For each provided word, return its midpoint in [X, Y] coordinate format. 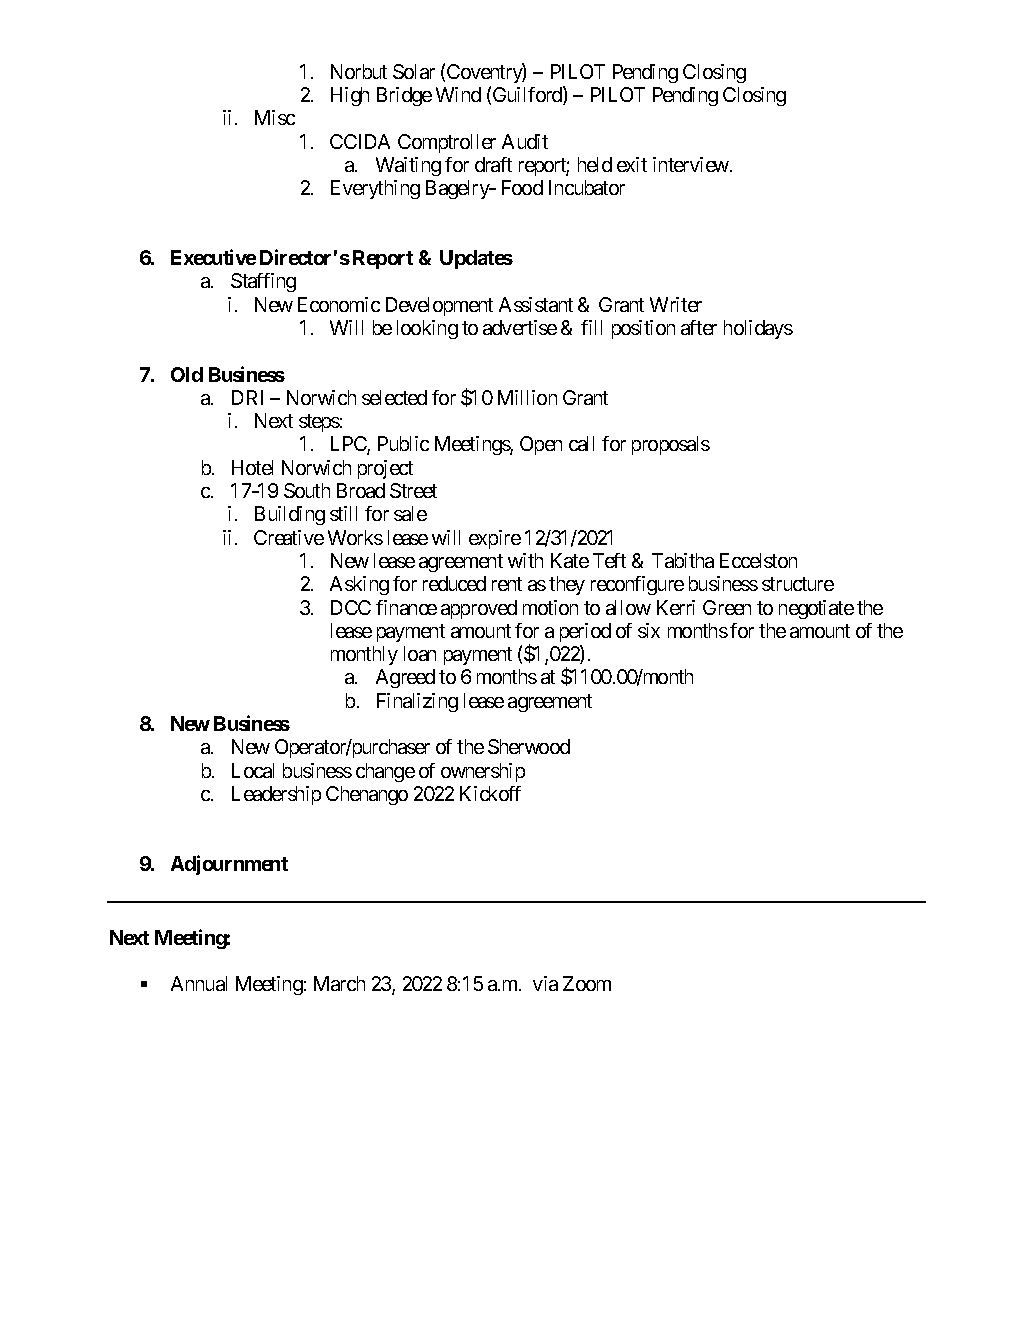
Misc [275, 117]
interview [692, 164]
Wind [458, 94]
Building [290, 515]
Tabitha [683, 560]
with [525, 560]
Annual [199, 983]
